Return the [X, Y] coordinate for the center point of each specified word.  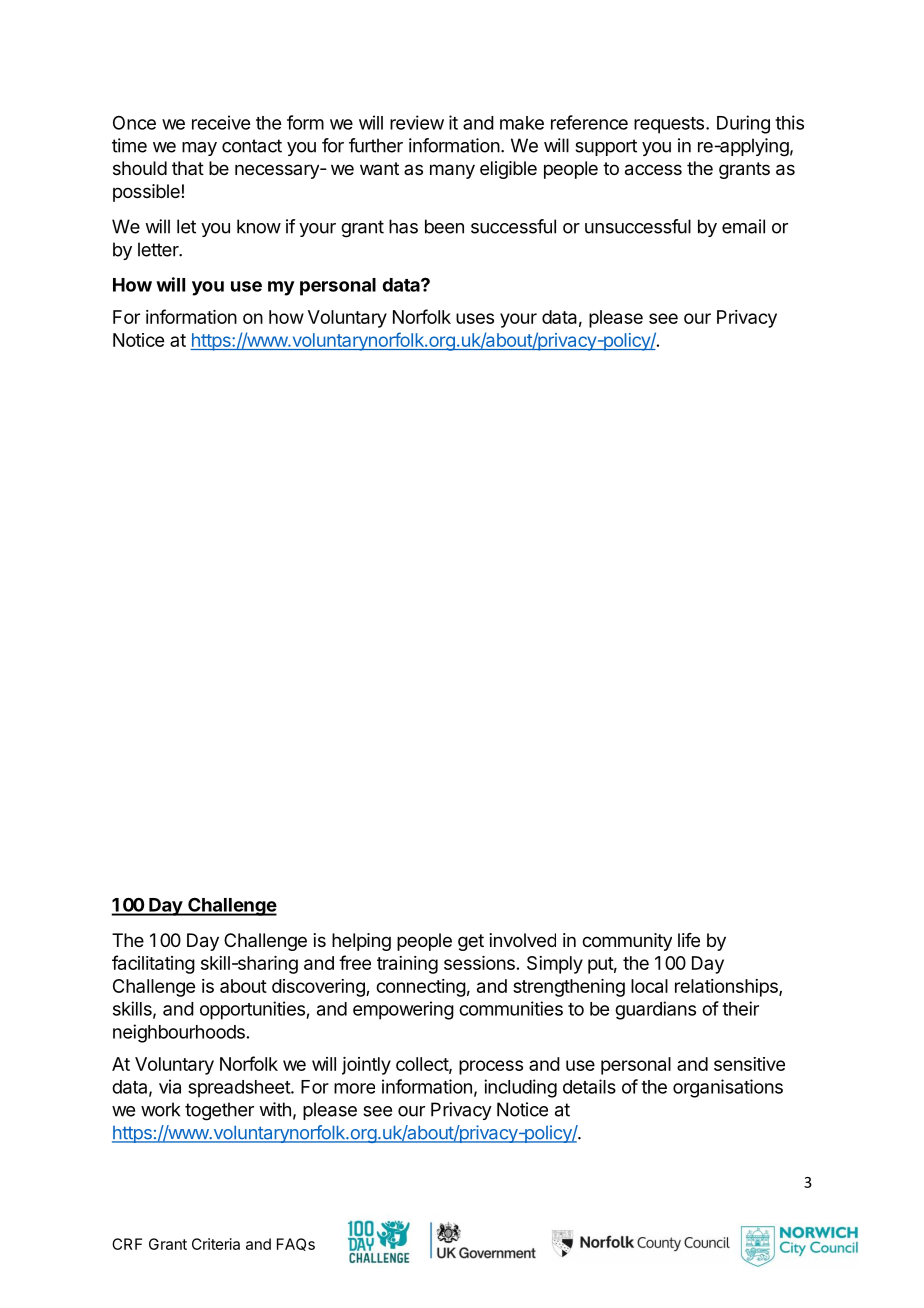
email [743, 226]
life [689, 940]
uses [475, 318]
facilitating [153, 964]
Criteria [216, 1244]
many [452, 171]
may [199, 149]
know [259, 226]
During [743, 124]
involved [523, 940]
